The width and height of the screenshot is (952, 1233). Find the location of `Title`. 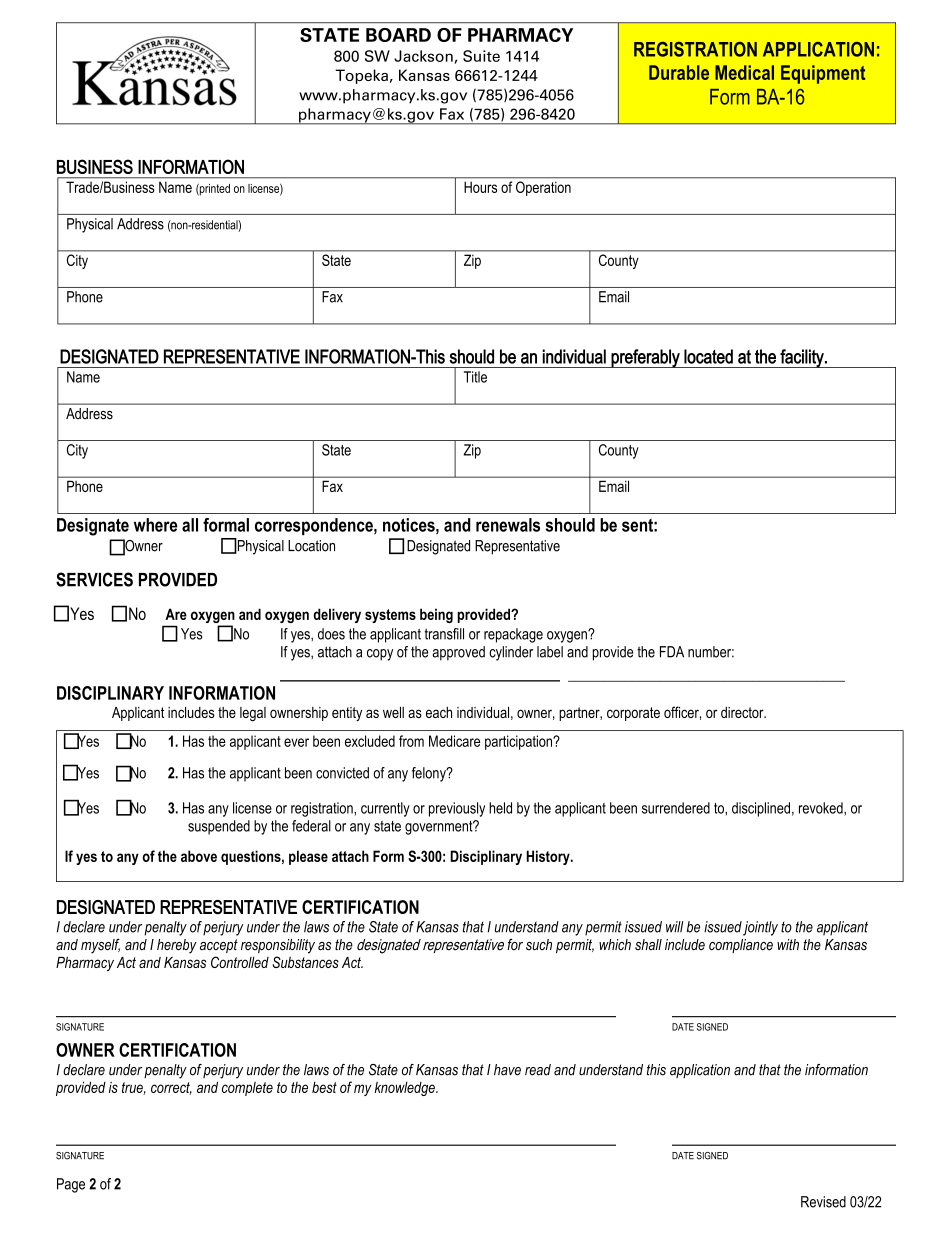

Title is located at coordinates (475, 377).
